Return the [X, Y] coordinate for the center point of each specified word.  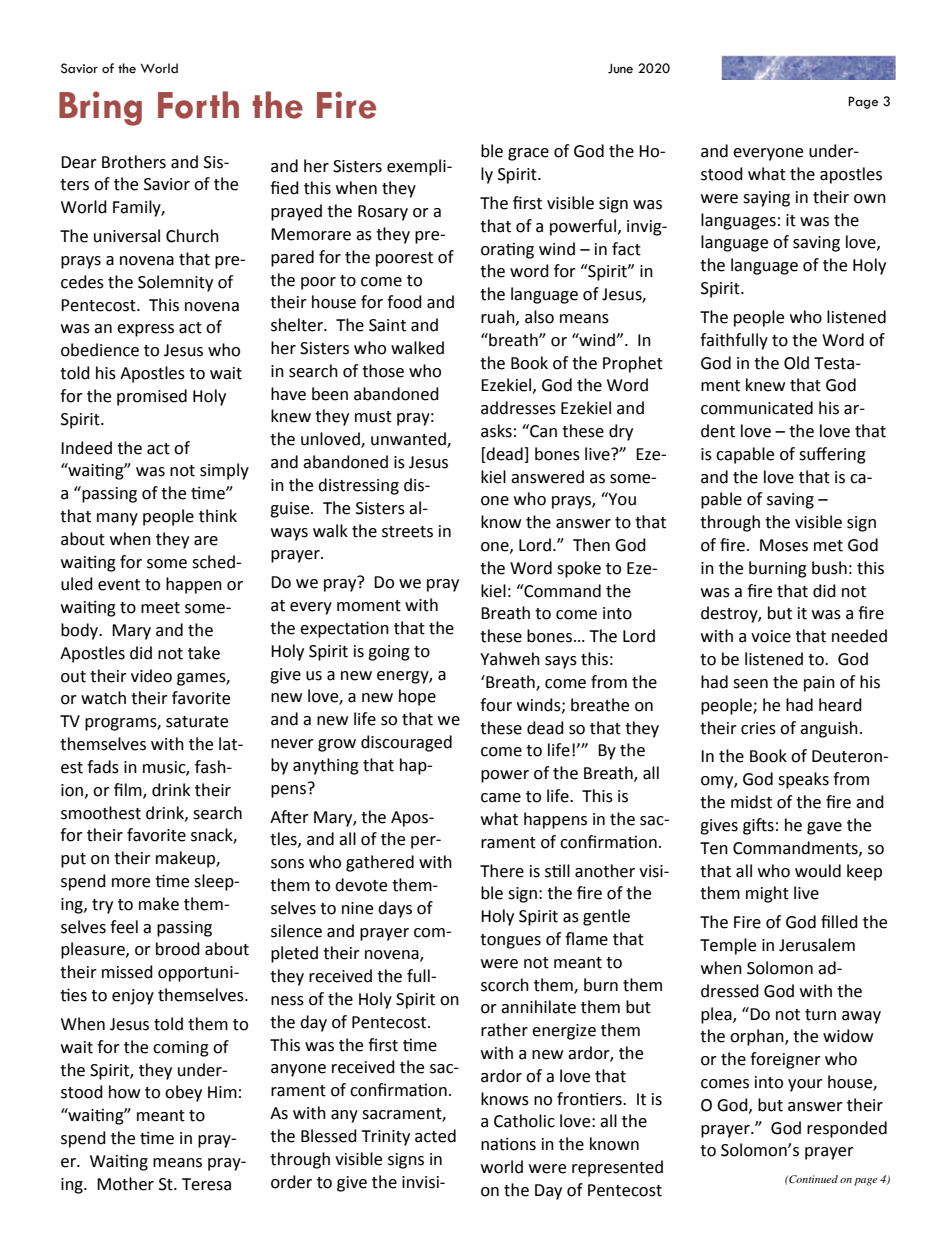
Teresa [206, 1184]
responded [847, 1129]
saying [766, 199]
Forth [198, 105]
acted [435, 1136]
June [620, 68]
